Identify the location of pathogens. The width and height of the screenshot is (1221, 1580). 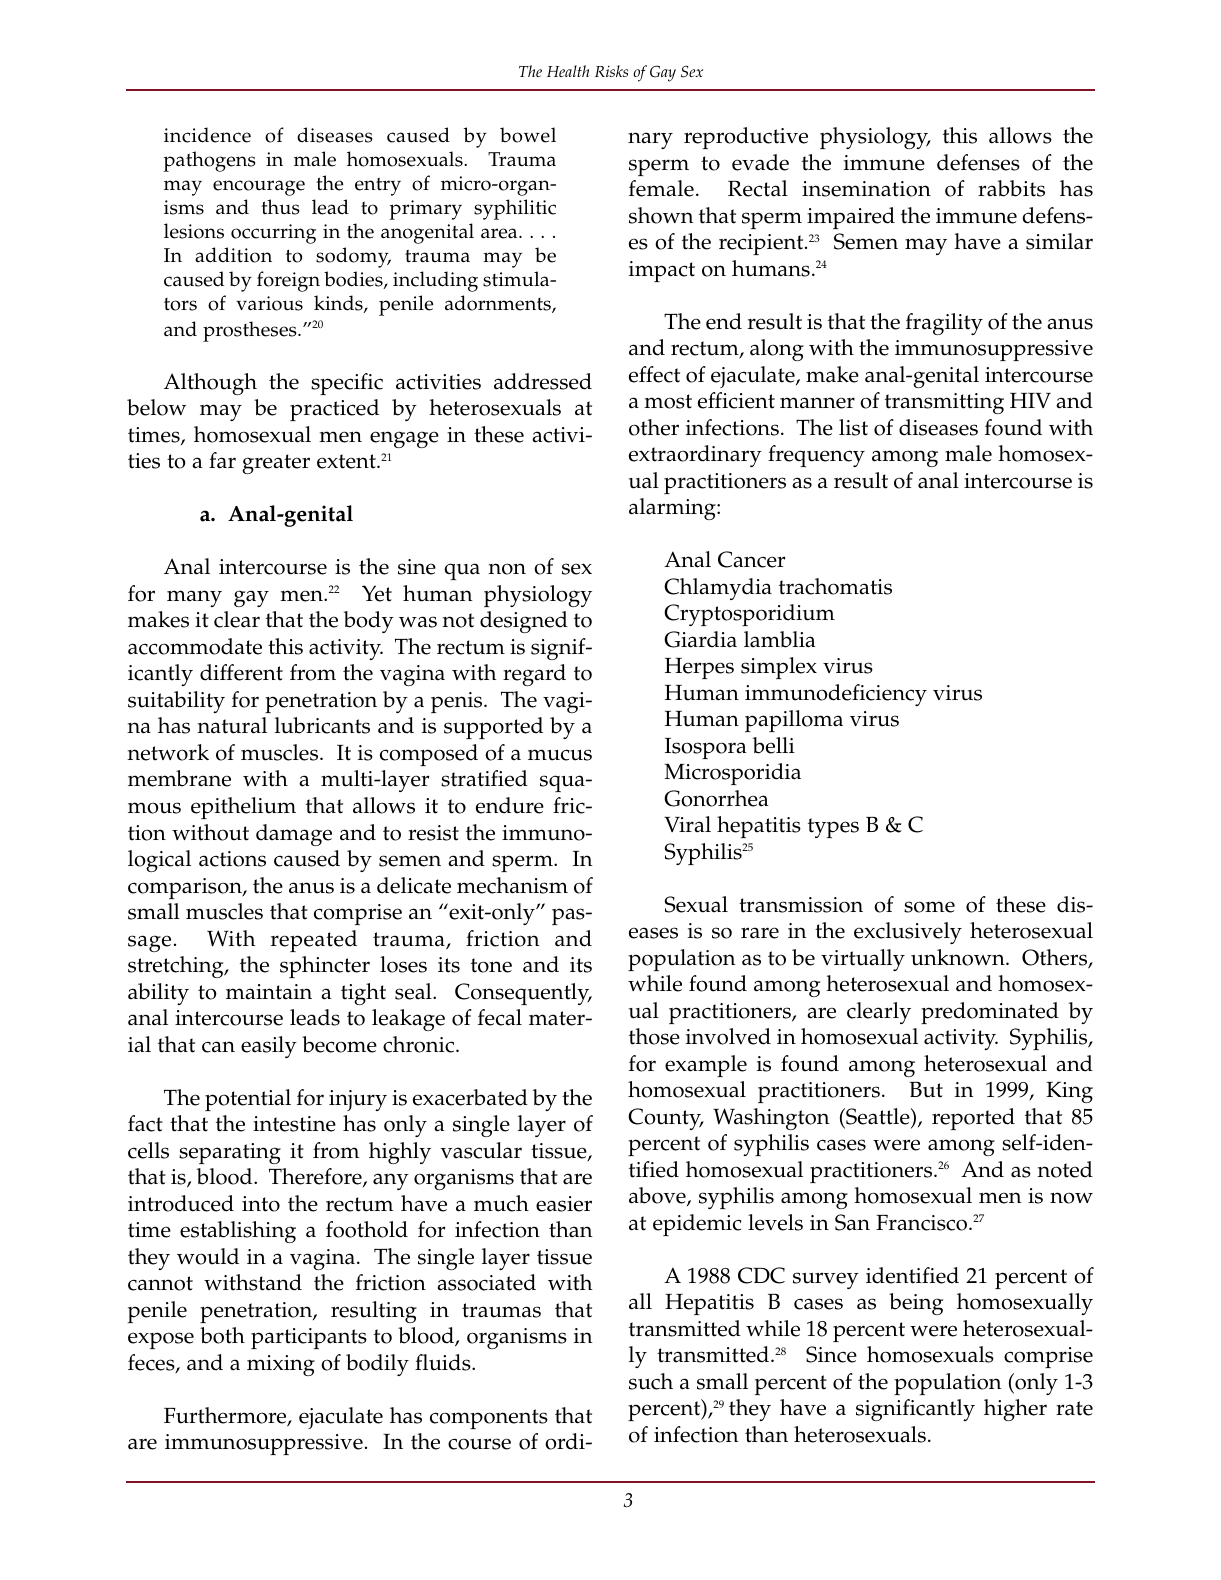
(209, 161).
